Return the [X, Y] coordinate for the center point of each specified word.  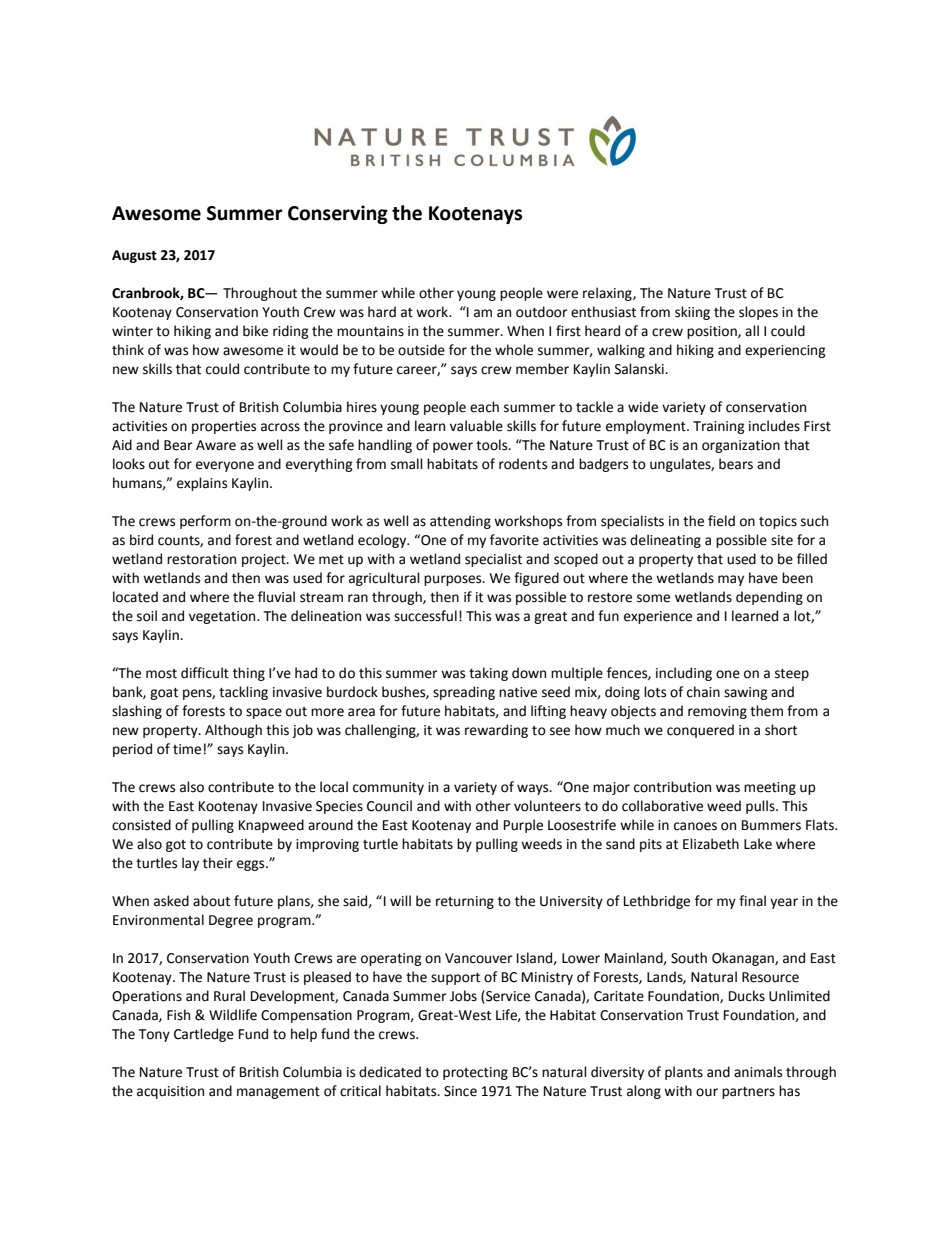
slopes [758, 313]
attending [460, 522]
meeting [770, 788]
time [187, 749]
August [134, 256]
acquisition [170, 1092]
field [721, 521]
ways [534, 789]
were [562, 294]
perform [205, 522]
